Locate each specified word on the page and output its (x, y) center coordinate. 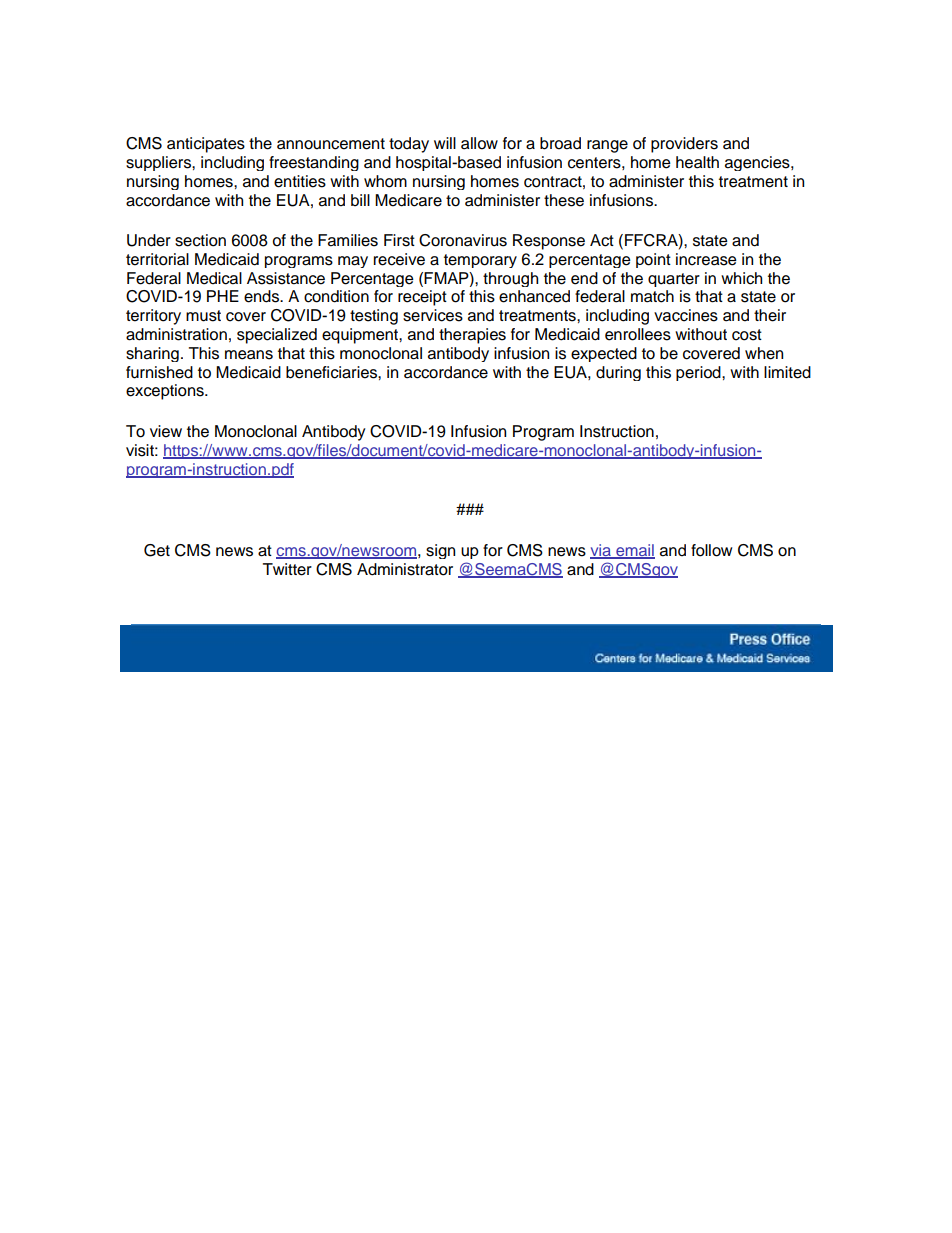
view (166, 431)
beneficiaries (332, 372)
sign (440, 551)
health (697, 162)
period (699, 373)
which (741, 278)
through (510, 279)
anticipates (206, 145)
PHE (223, 296)
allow (479, 143)
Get (157, 550)
